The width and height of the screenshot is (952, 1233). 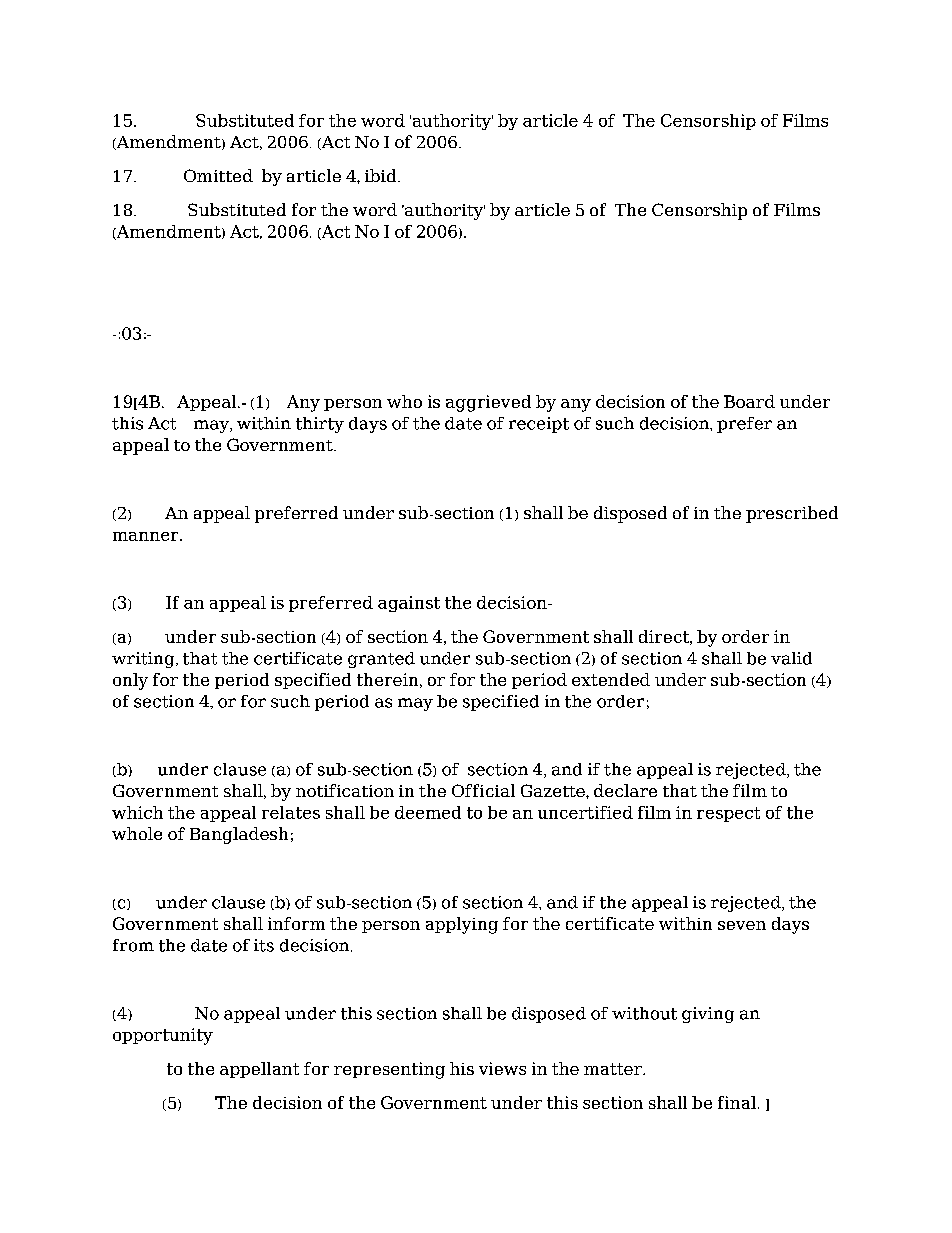 I want to click on Board, so click(x=749, y=401).
